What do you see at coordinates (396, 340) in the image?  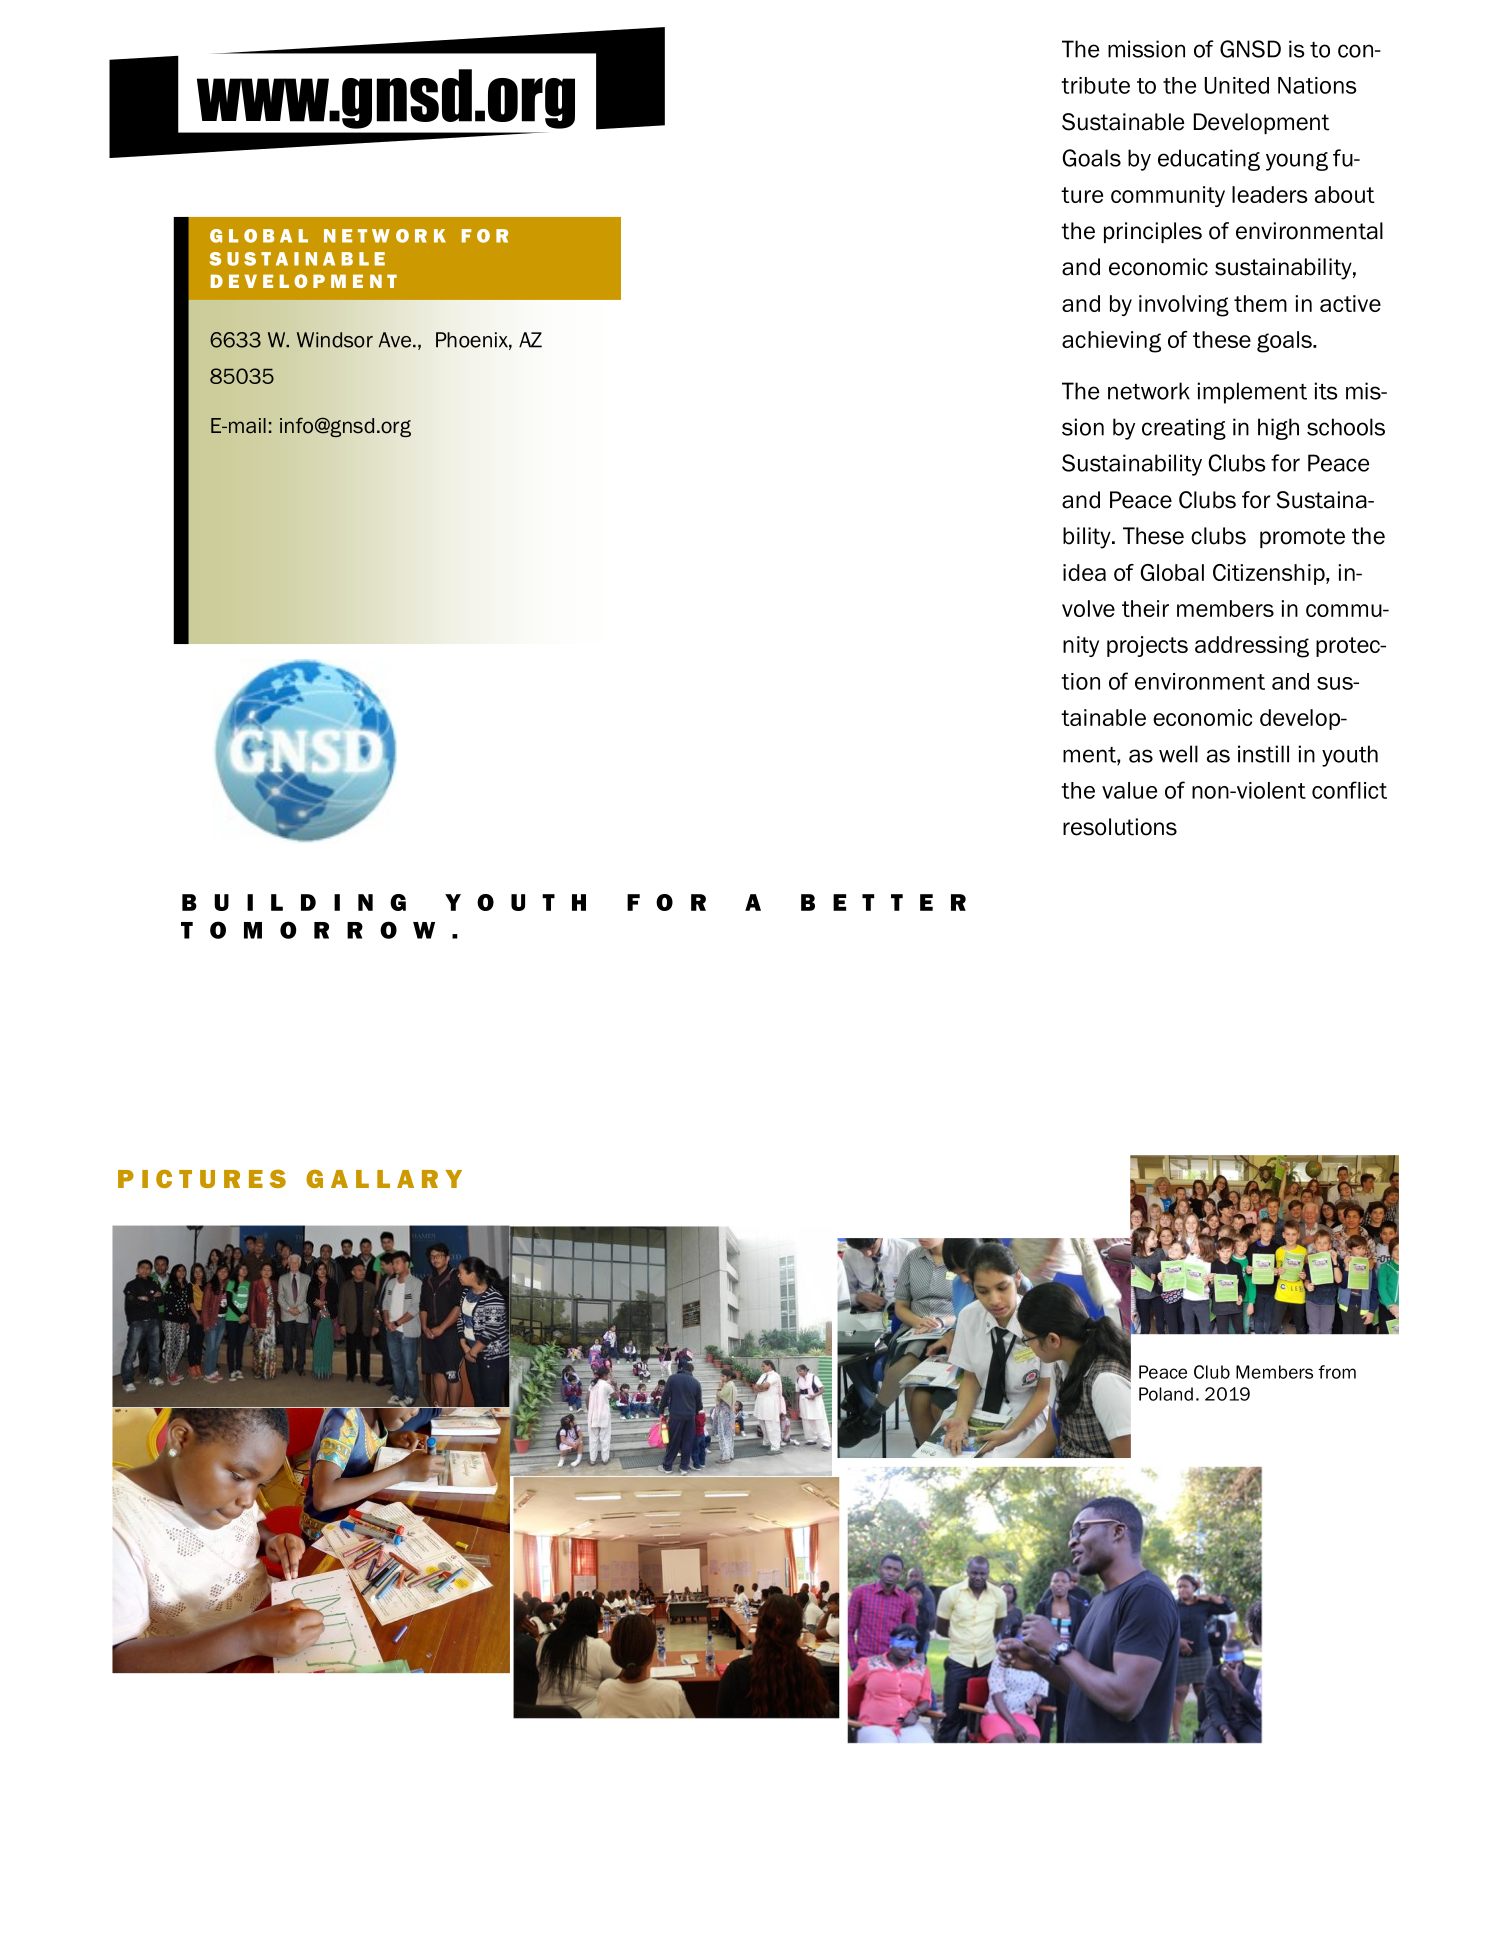 I see `Ave` at bounding box center [396, 340].
